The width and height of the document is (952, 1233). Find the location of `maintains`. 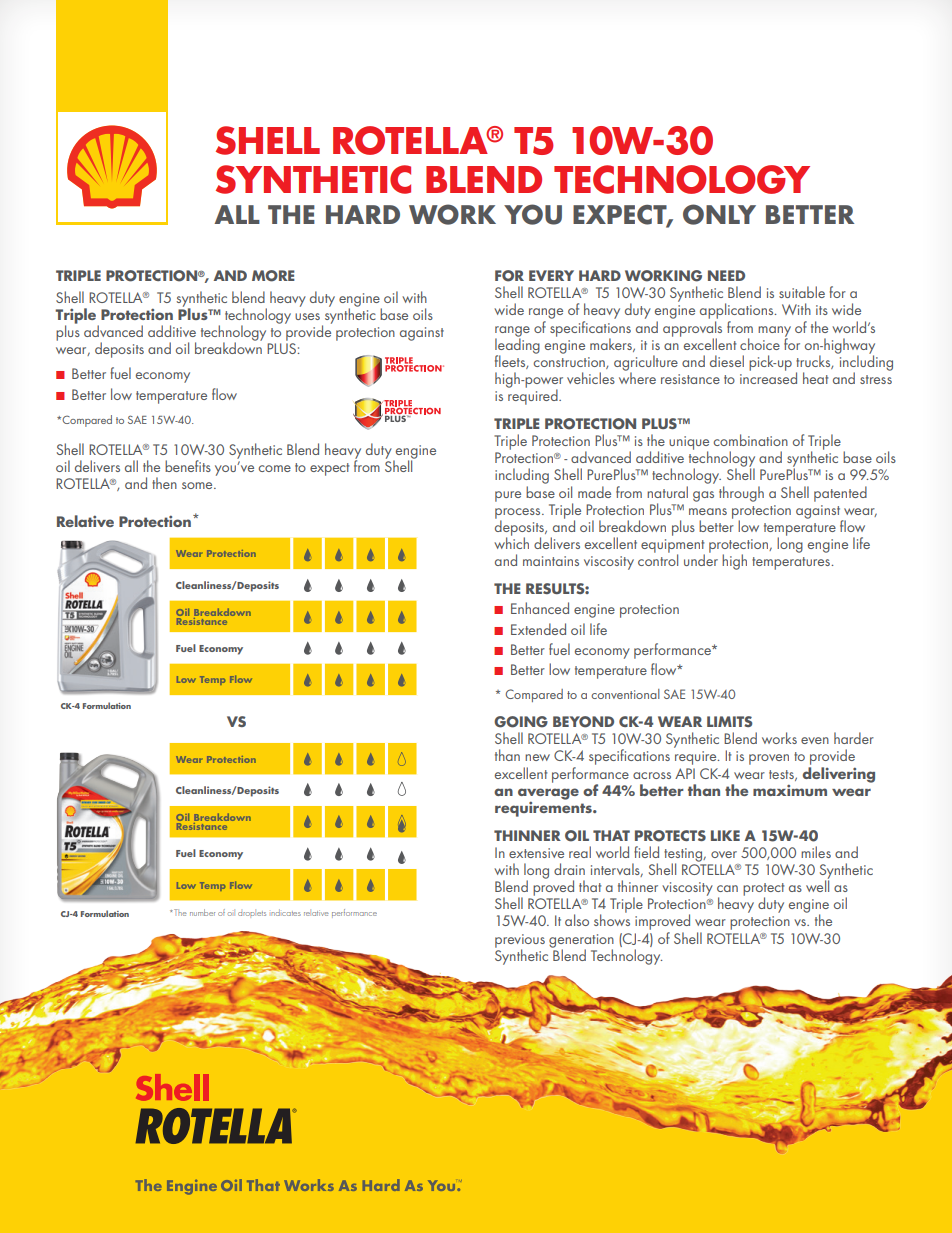

maintains is located at coordinates (551, 561).
